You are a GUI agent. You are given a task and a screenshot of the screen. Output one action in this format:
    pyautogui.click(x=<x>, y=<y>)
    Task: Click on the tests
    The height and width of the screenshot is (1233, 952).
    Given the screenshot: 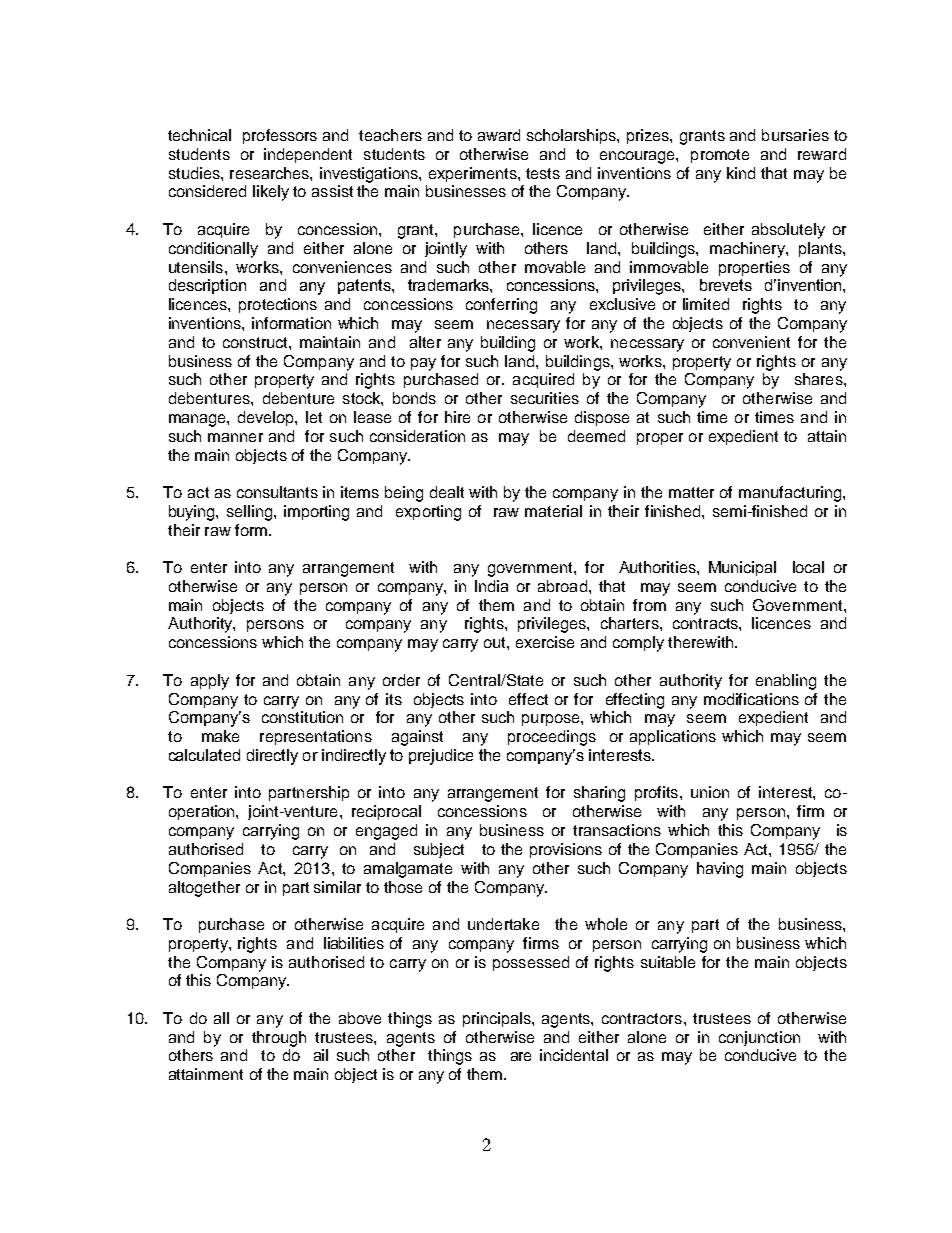 What is the action you would take?
    pyautogui.click(x=543, y=173)
